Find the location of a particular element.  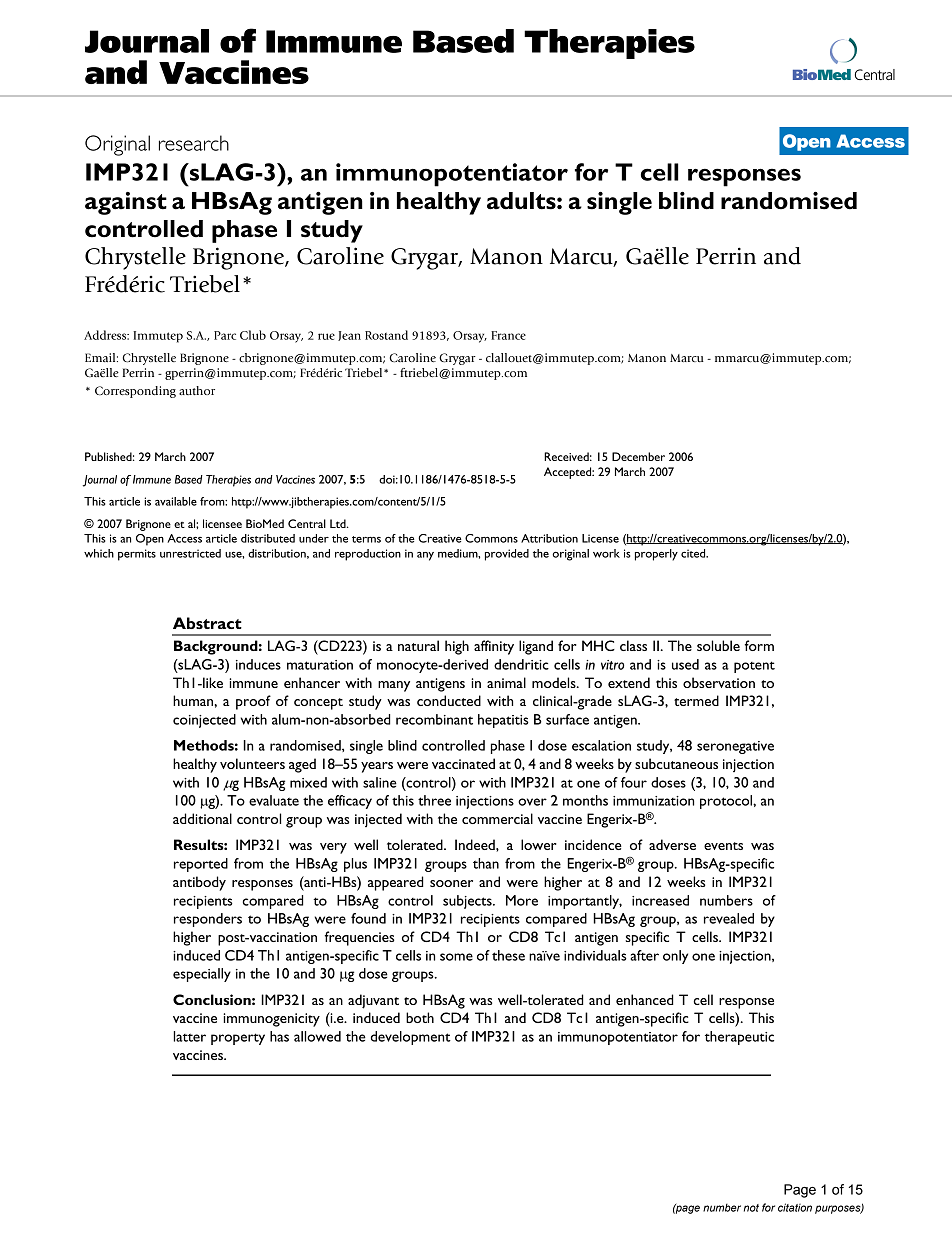

author is located at coordinates (197, 390).
